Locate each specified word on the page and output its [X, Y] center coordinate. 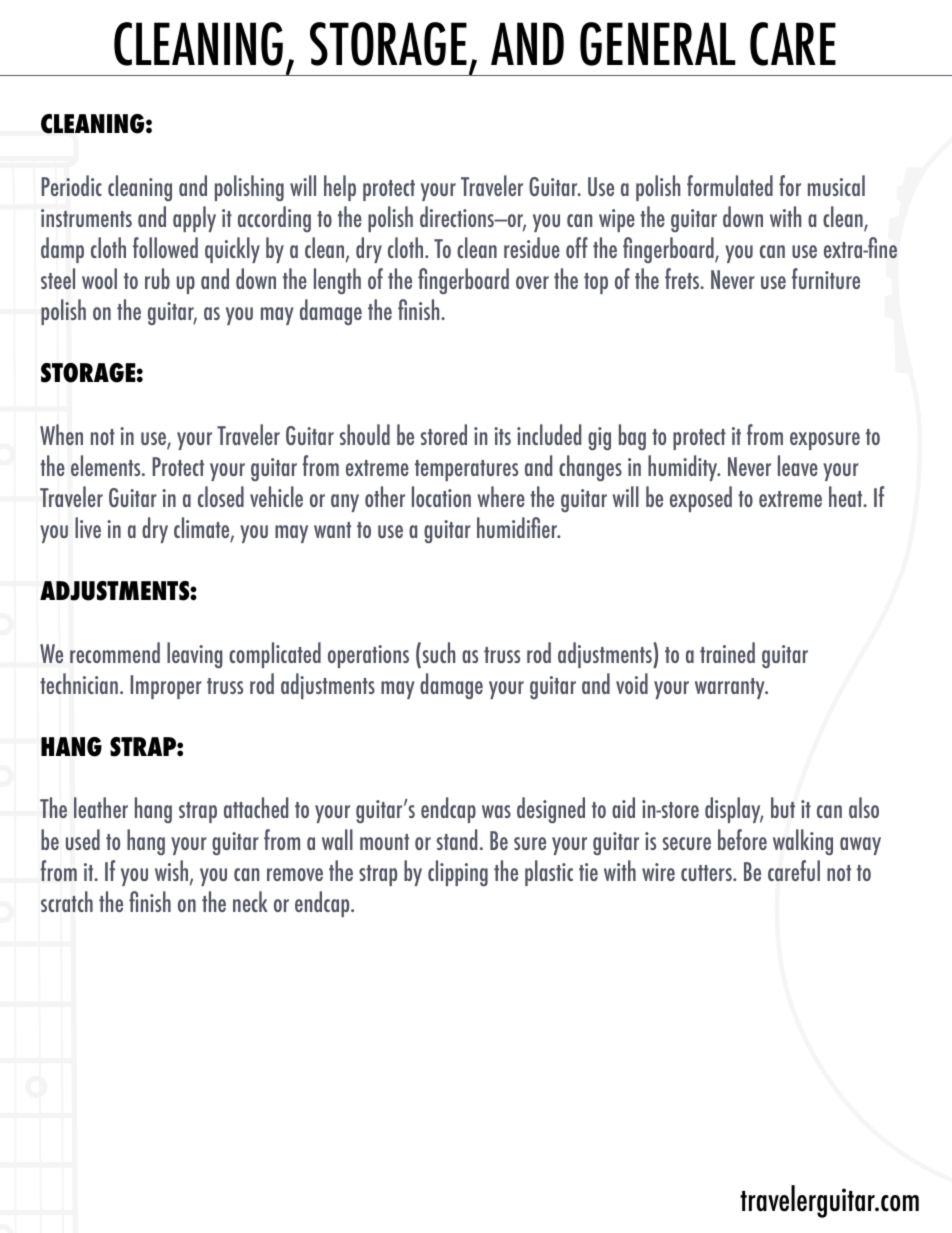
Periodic [71, 185]
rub [157, 278]
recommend [115, 652]
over [532, 282]
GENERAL [658, 44]
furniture [826, 278]
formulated [730, 185]
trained [727, 652]
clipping [458, 873]
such [437, 652]
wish [173, 872]
